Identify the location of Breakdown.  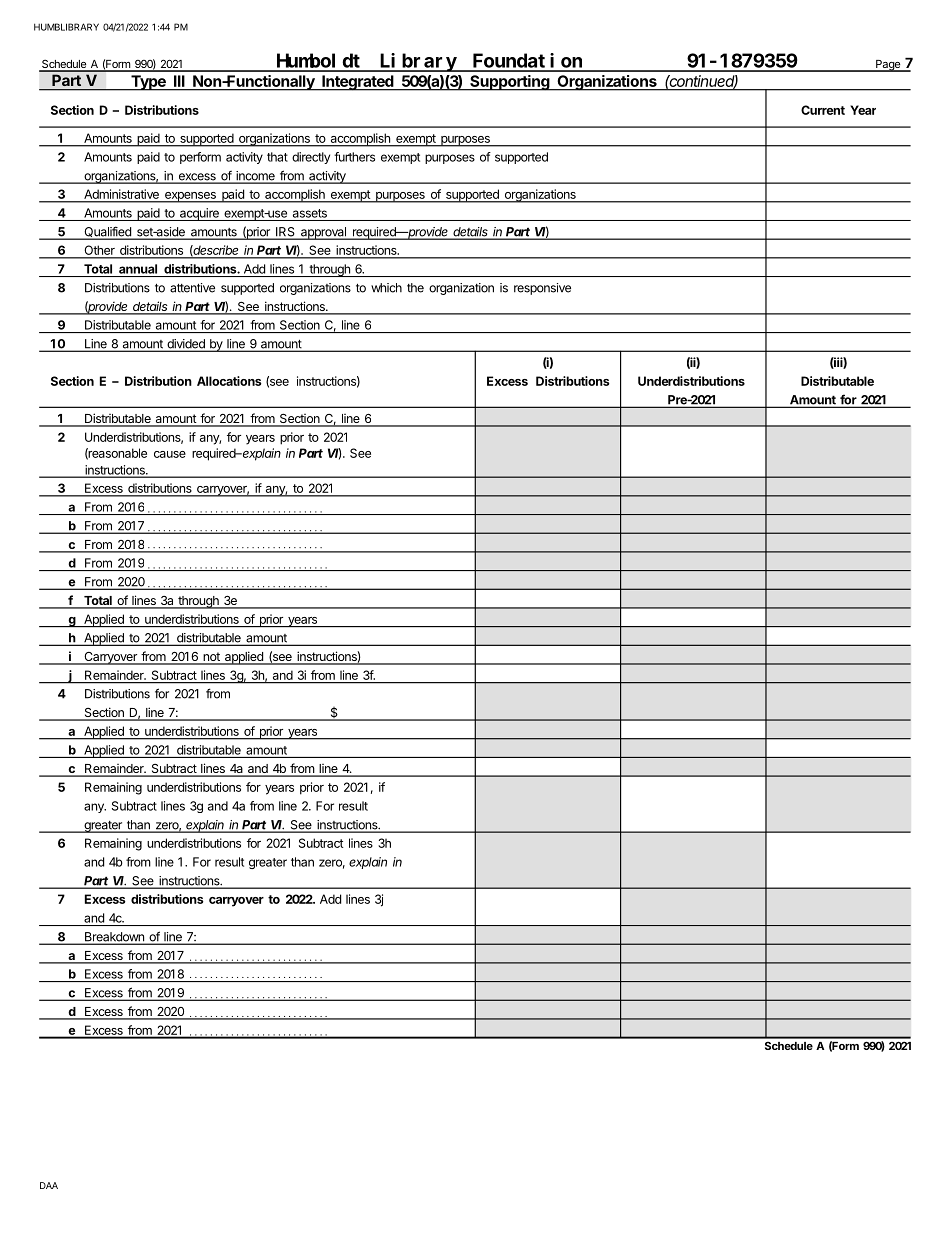
(114, 938).
